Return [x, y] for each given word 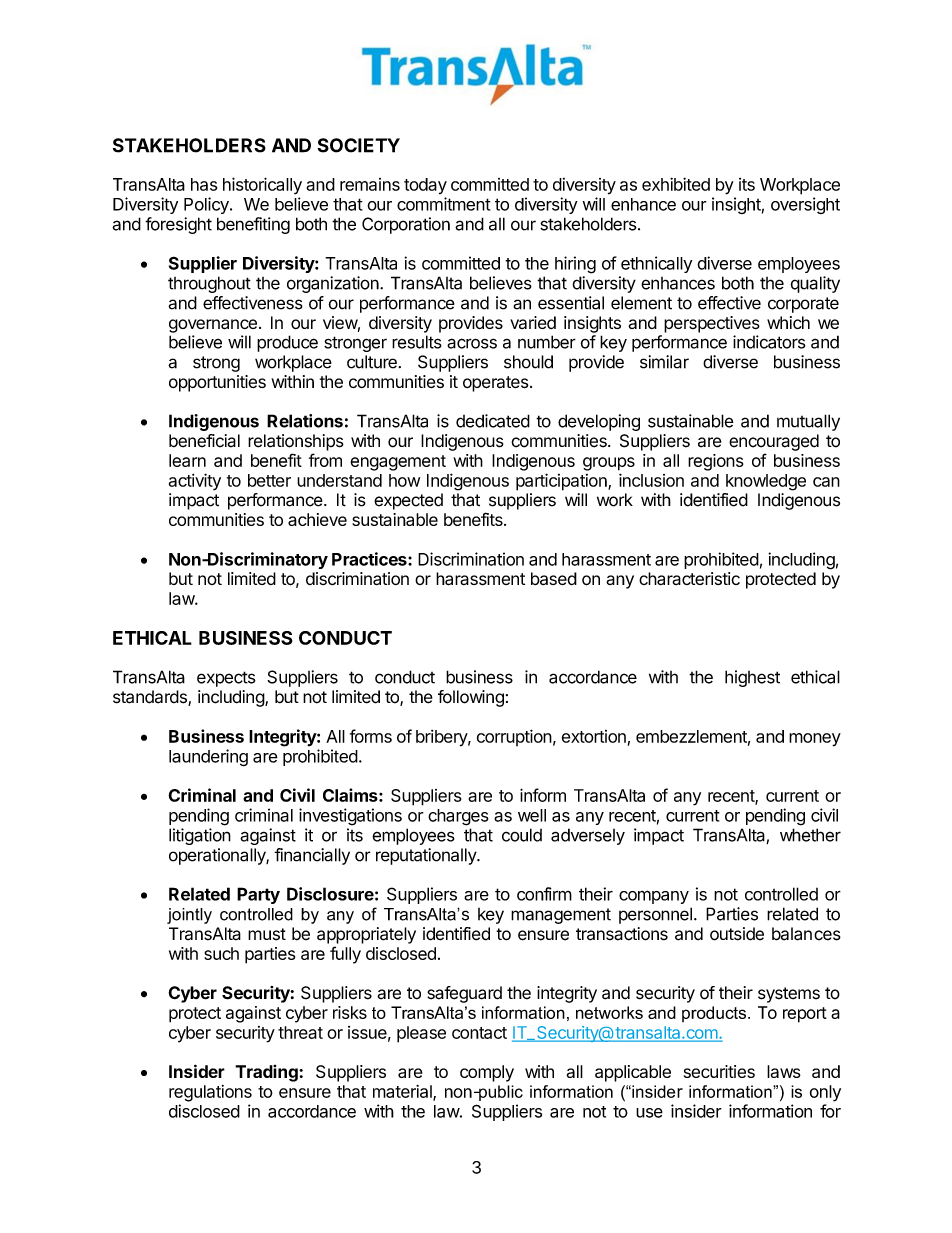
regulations [210, 1093]
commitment [444, 204]
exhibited [676, 184]
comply [487, 1073]
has [204, 184]
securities [719, 1071]
